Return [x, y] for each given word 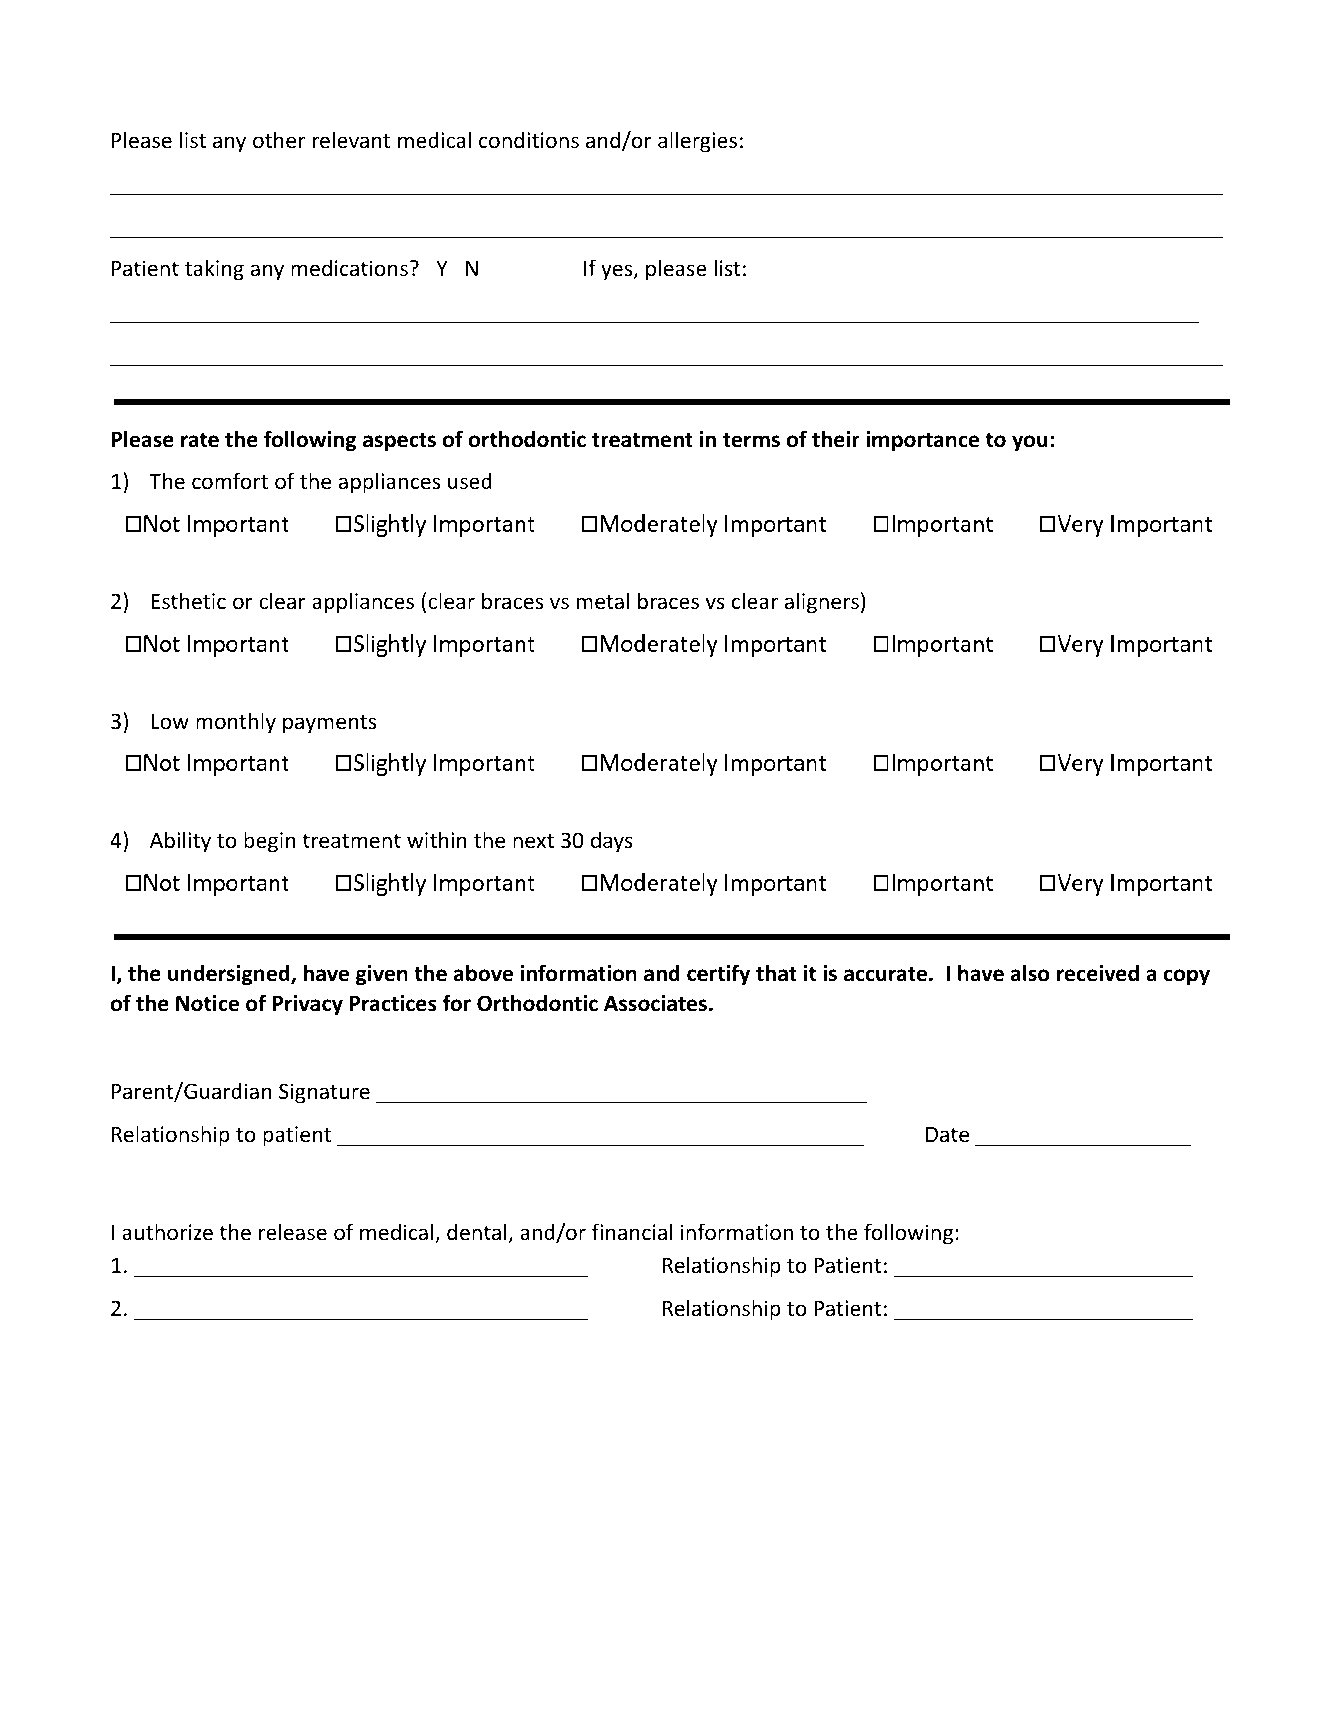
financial [632, 1231]
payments [329, 724]
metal [602, 601]
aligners [822, 603]
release [293, 1232]
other [279, 140]
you [1030, 443]
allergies [697, 142]
